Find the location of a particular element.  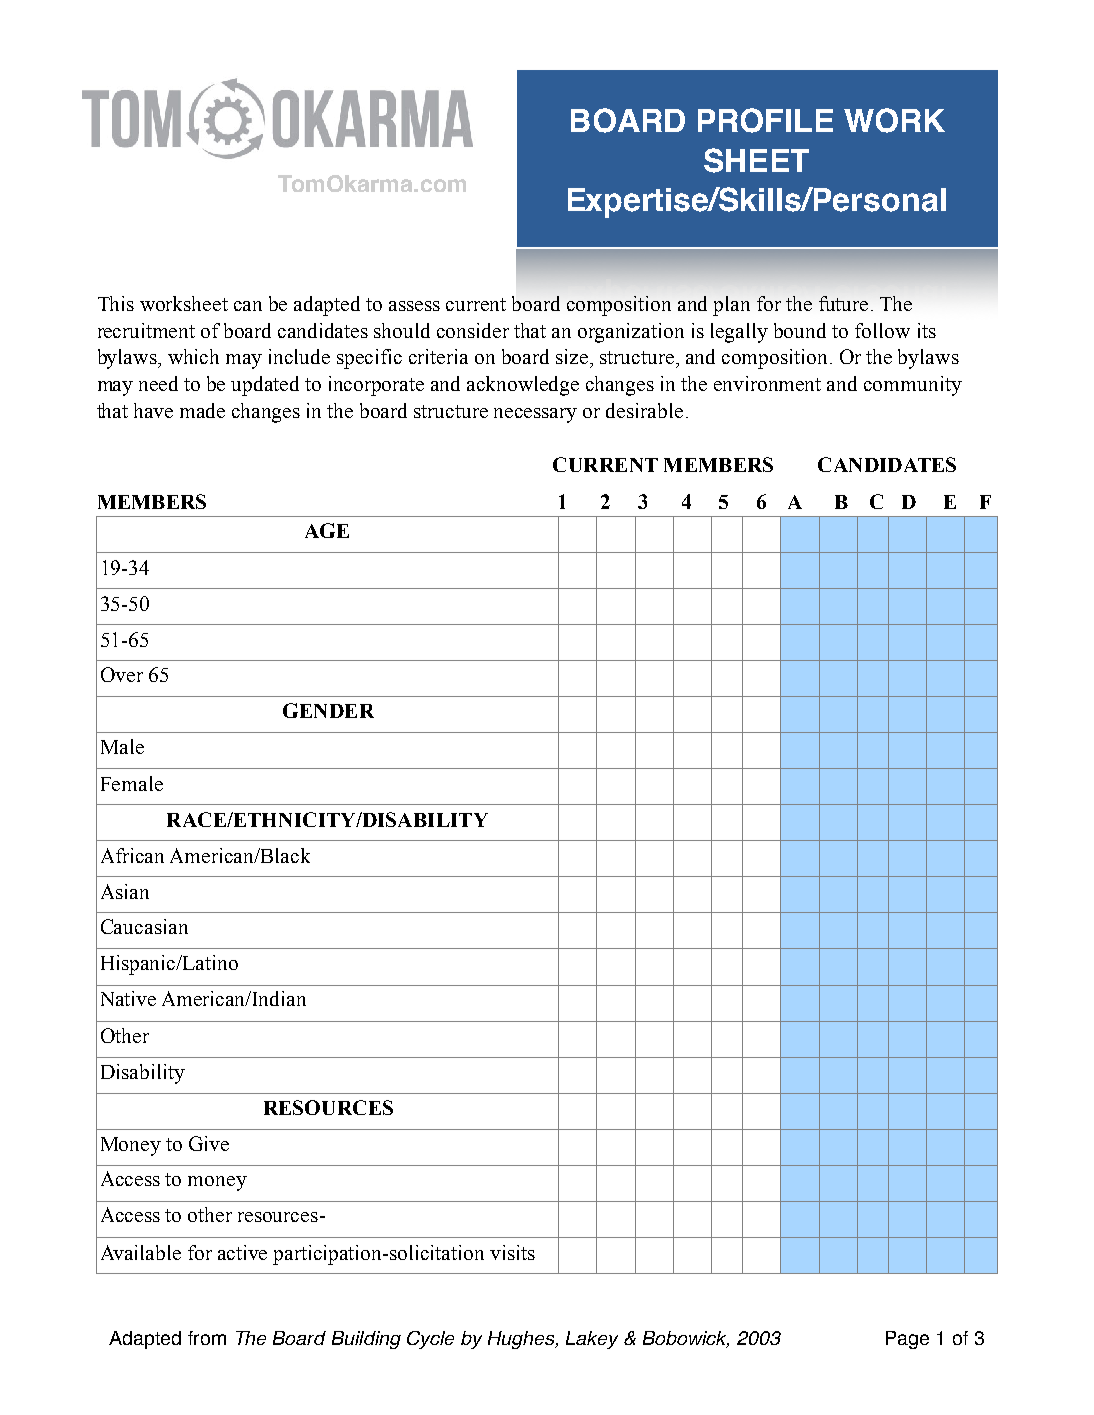

Over is located at coordinates (122, 674).
